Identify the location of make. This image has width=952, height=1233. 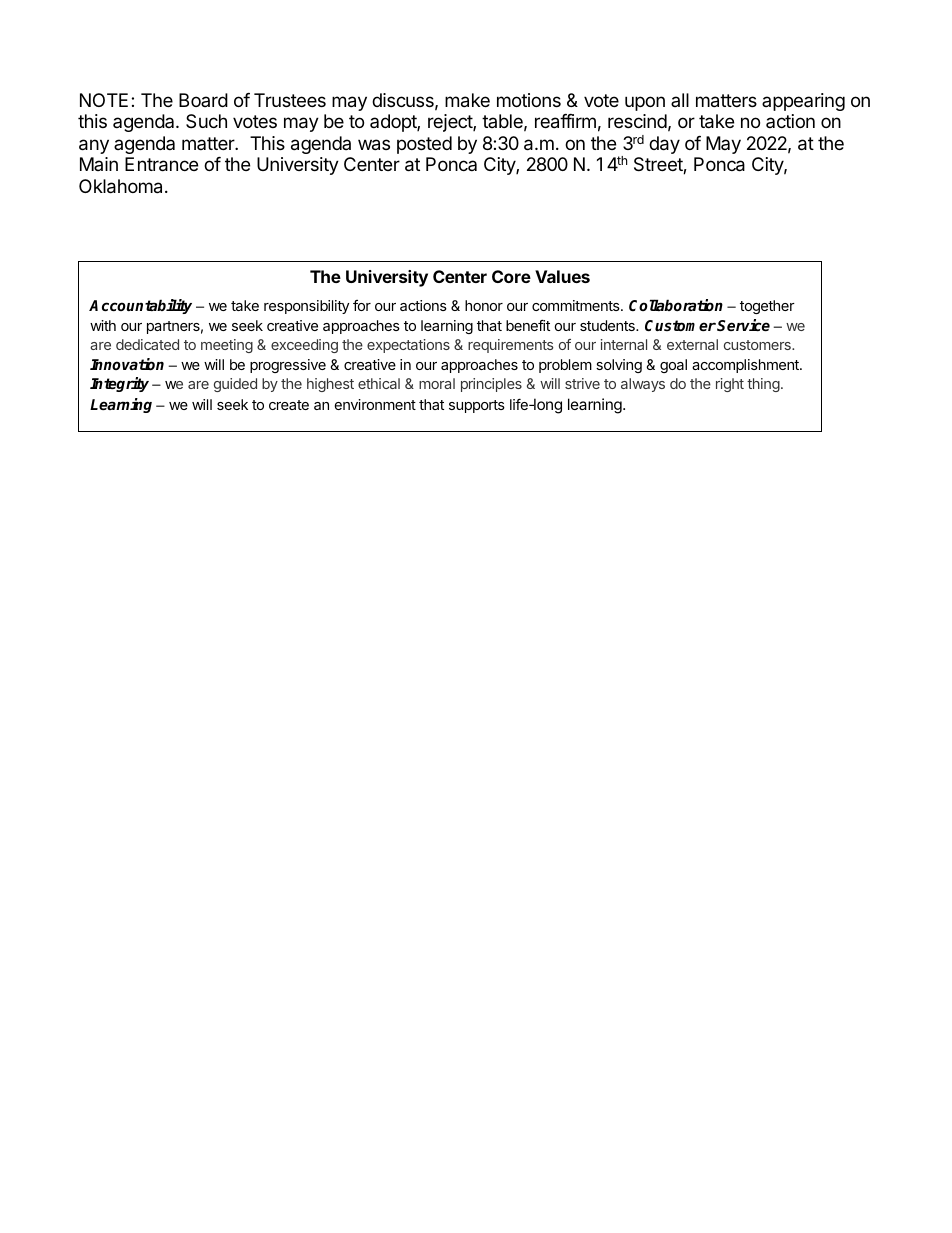
(467, 100).
